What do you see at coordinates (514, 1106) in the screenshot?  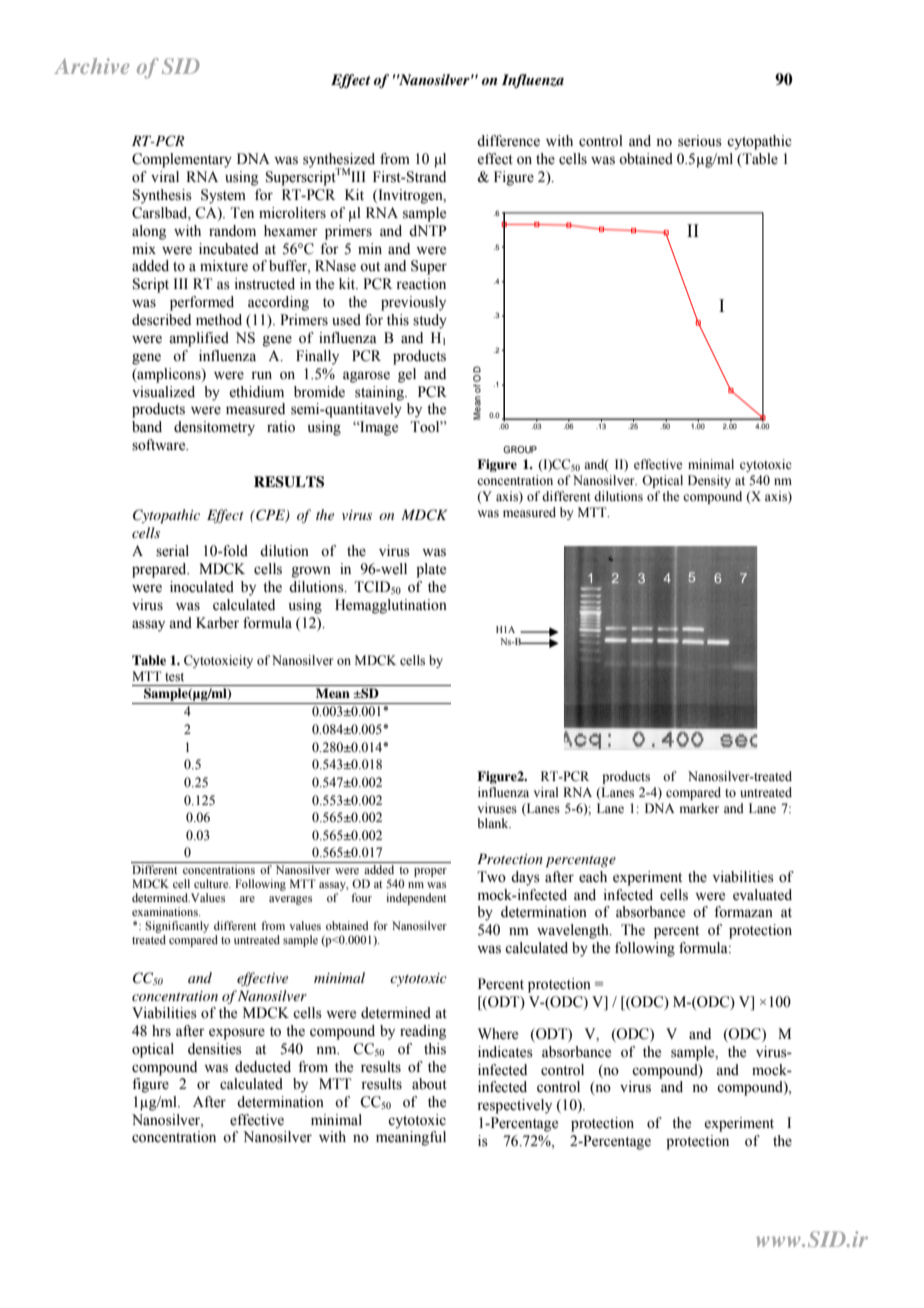 I see `respectively` at bounding box center [514, 1106].
